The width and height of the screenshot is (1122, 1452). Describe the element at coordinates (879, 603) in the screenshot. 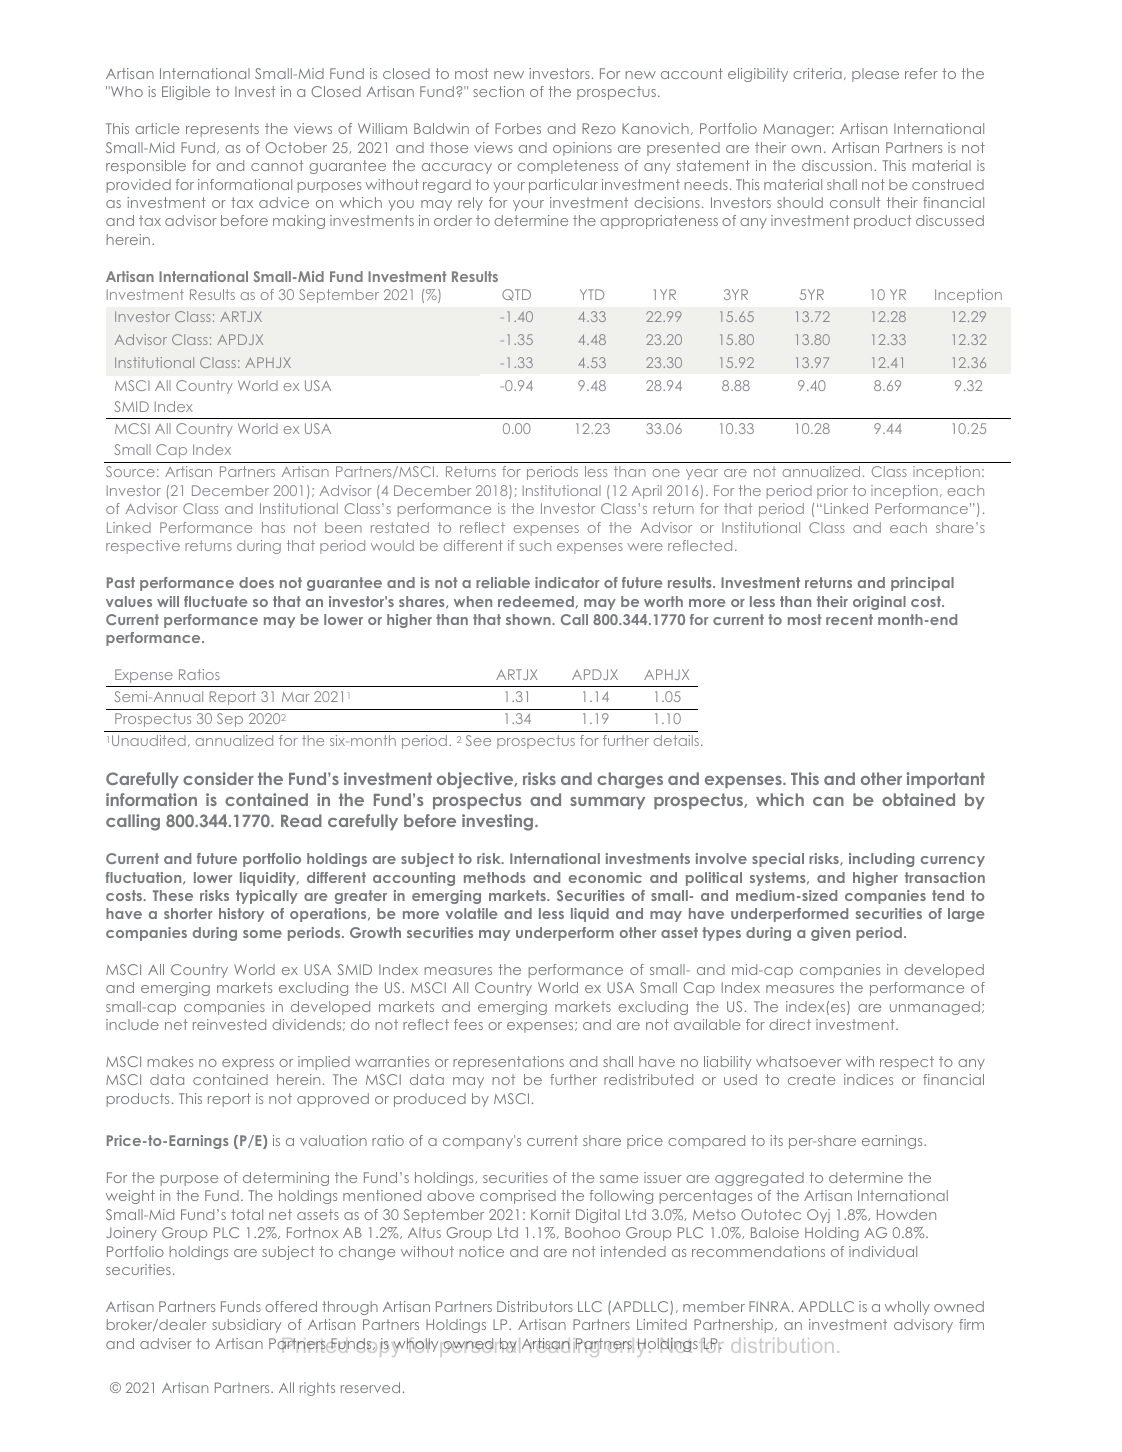

I see `original` at that location.
